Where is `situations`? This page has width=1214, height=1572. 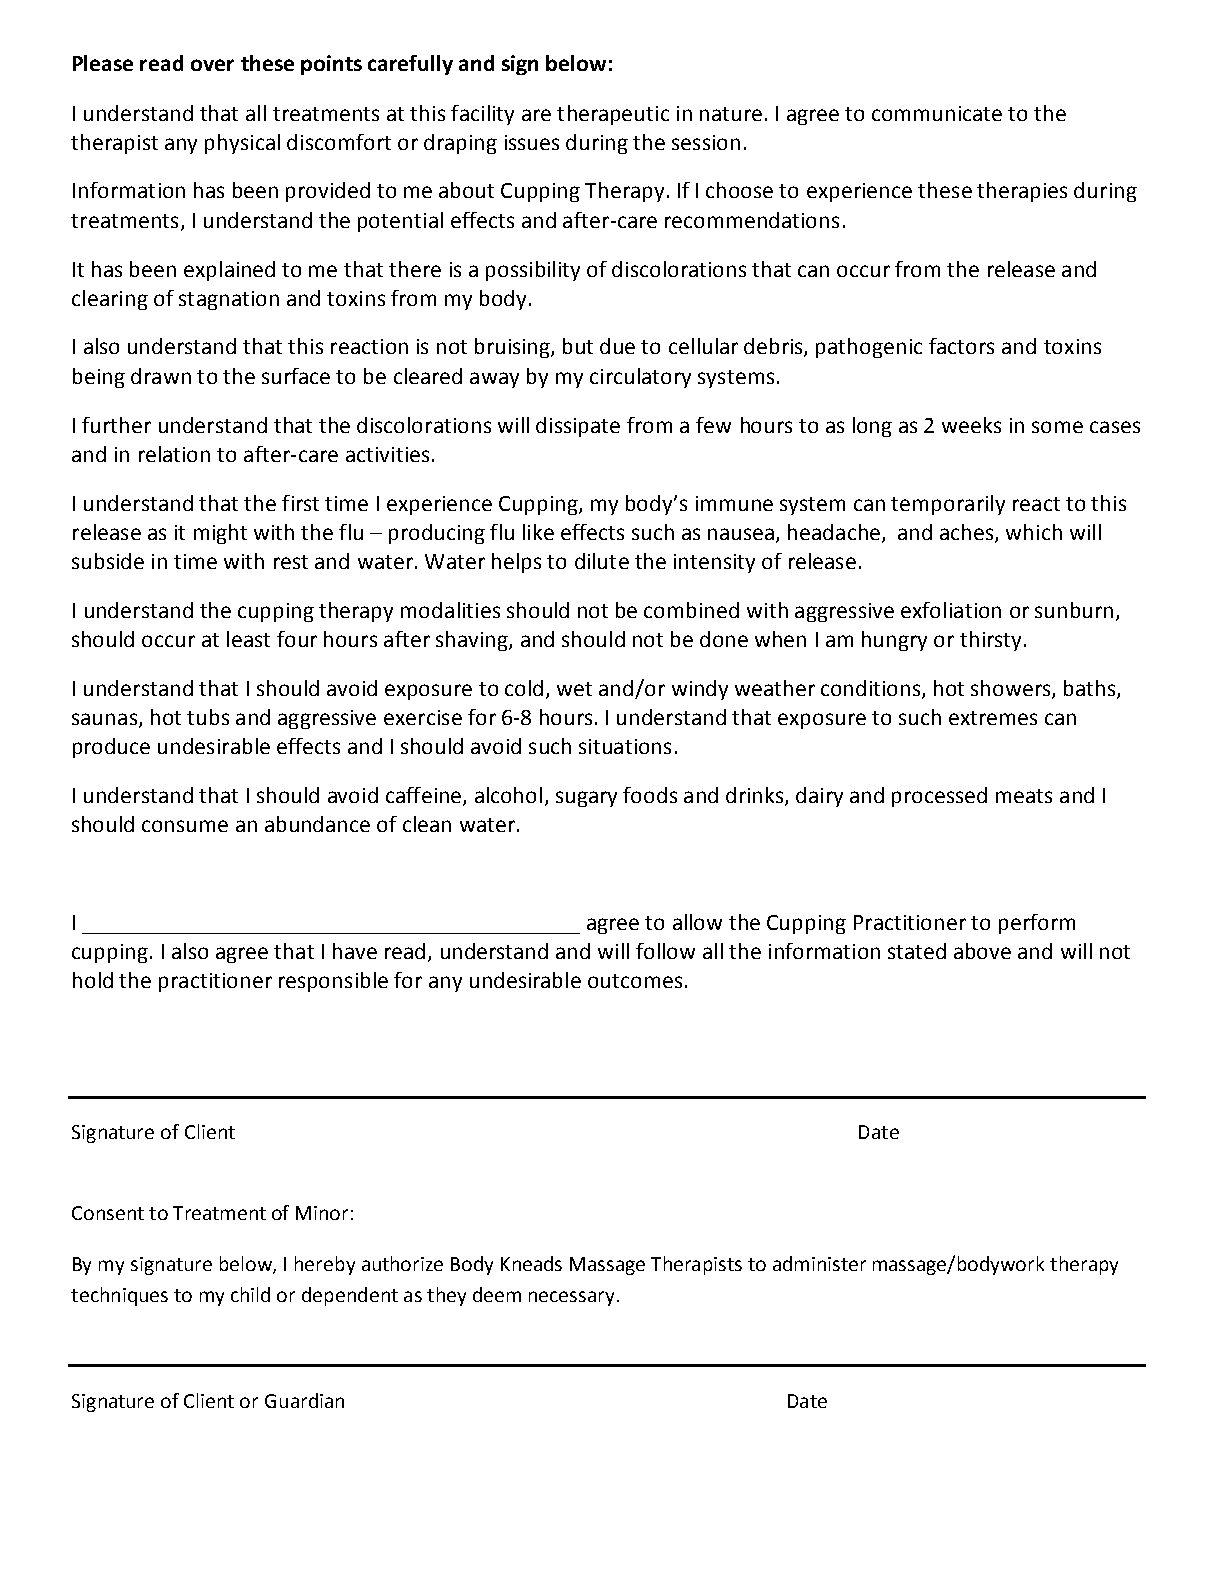 situations is located at coordinates (625, 746).
